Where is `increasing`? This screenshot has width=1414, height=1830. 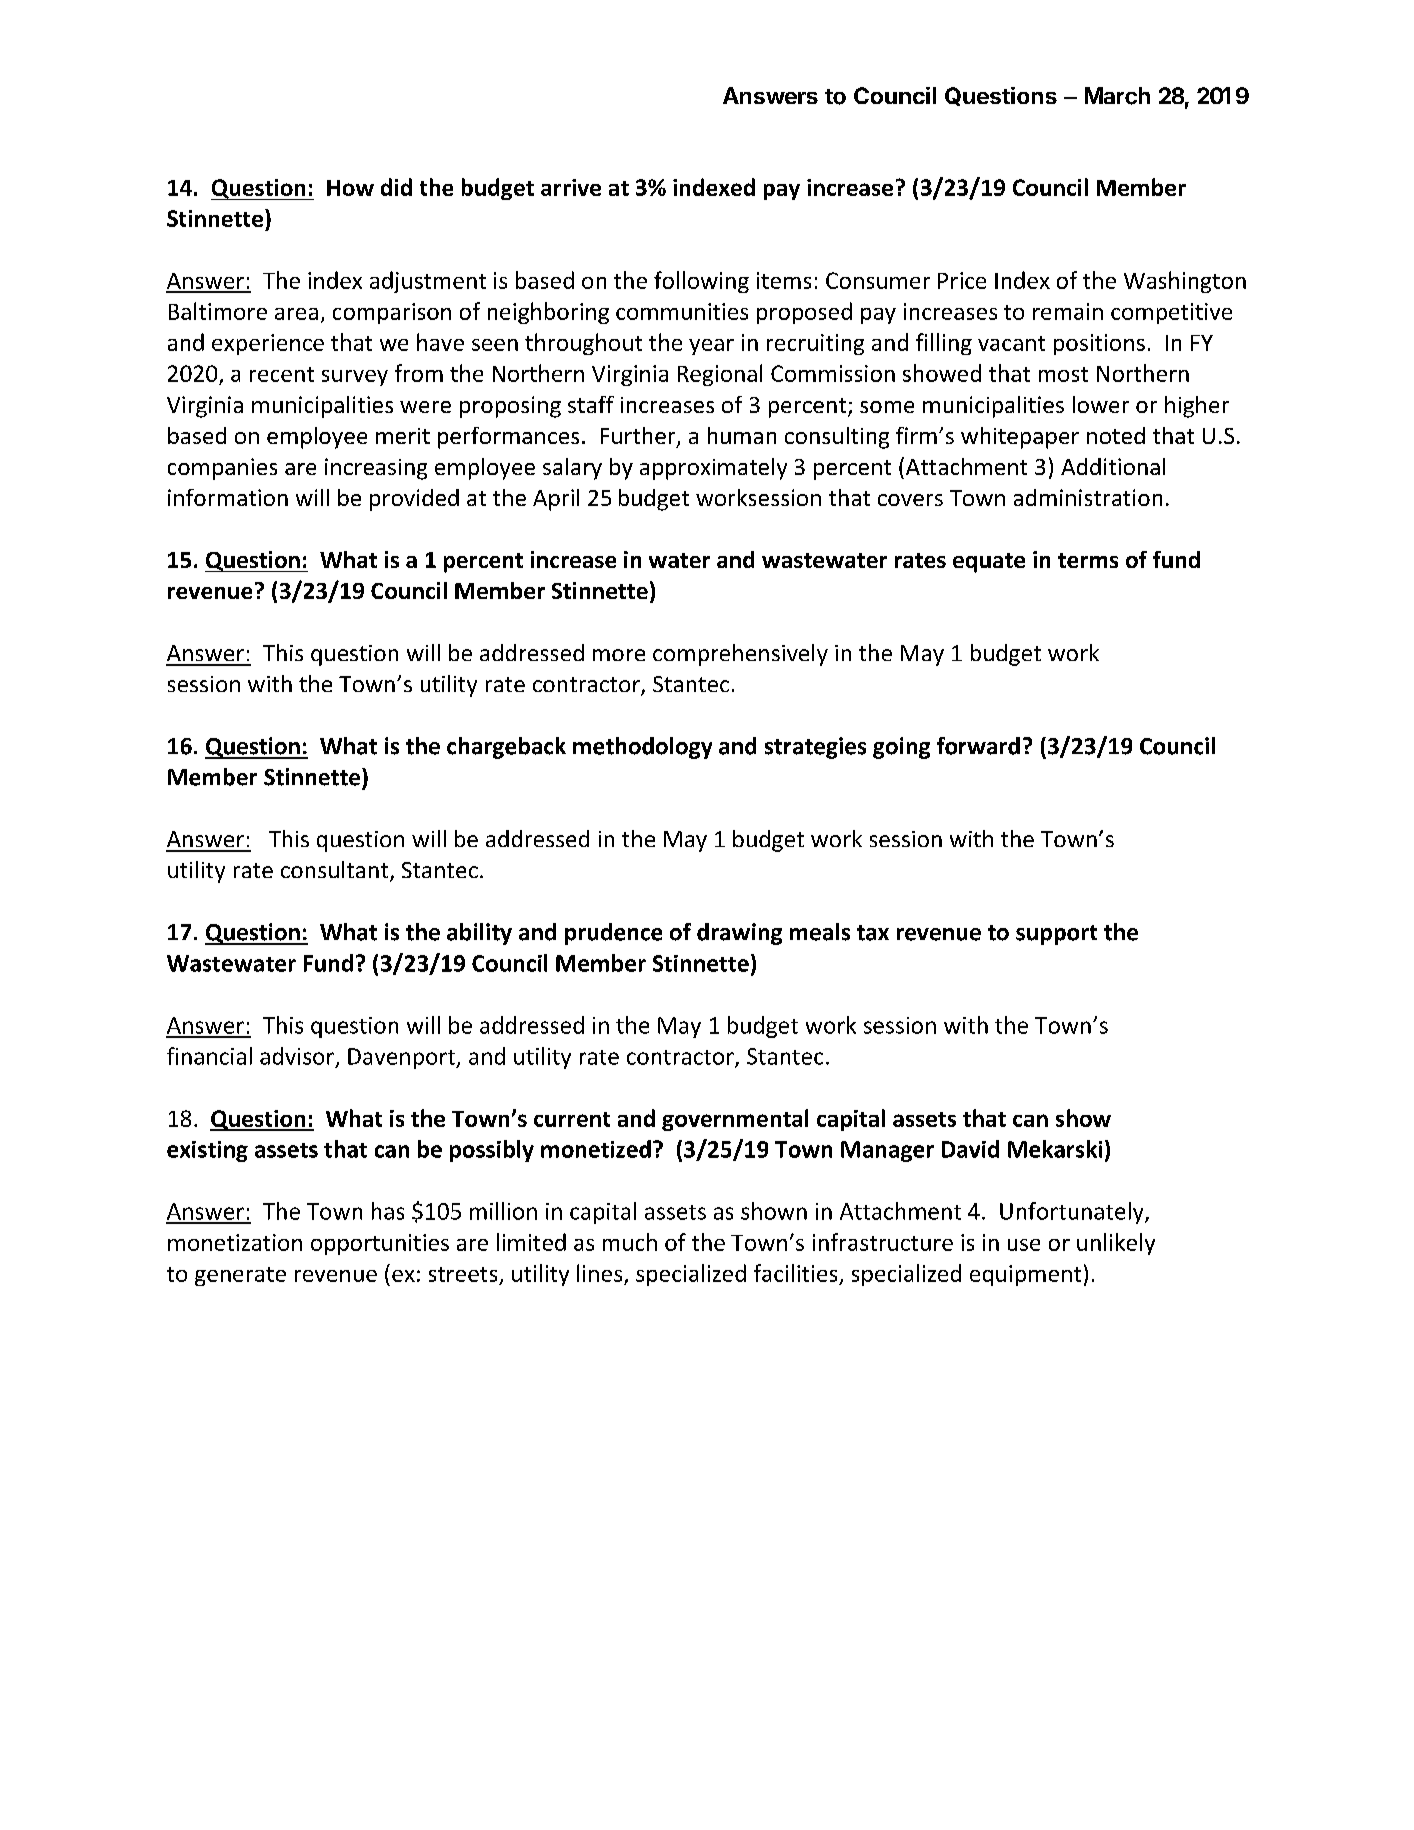 increasing is located at coordinates (376, 469).
